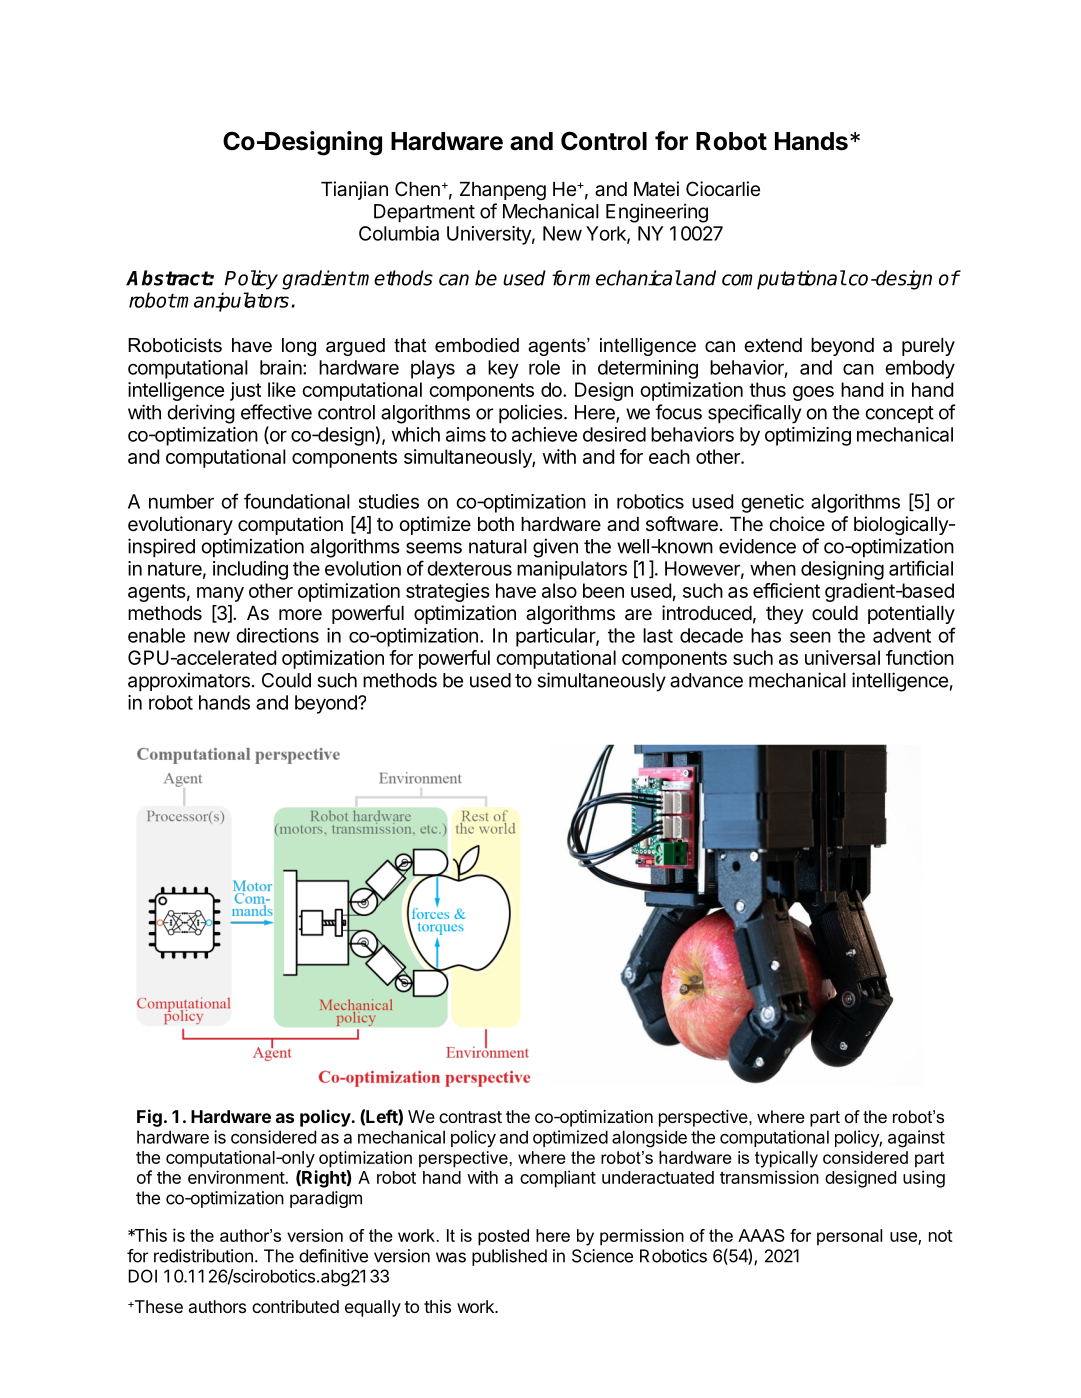 This page has height=1398, width=1081. What do you see at coordinates (559, 590) in the page?
I see `also` at bounding box center [559, 590].
